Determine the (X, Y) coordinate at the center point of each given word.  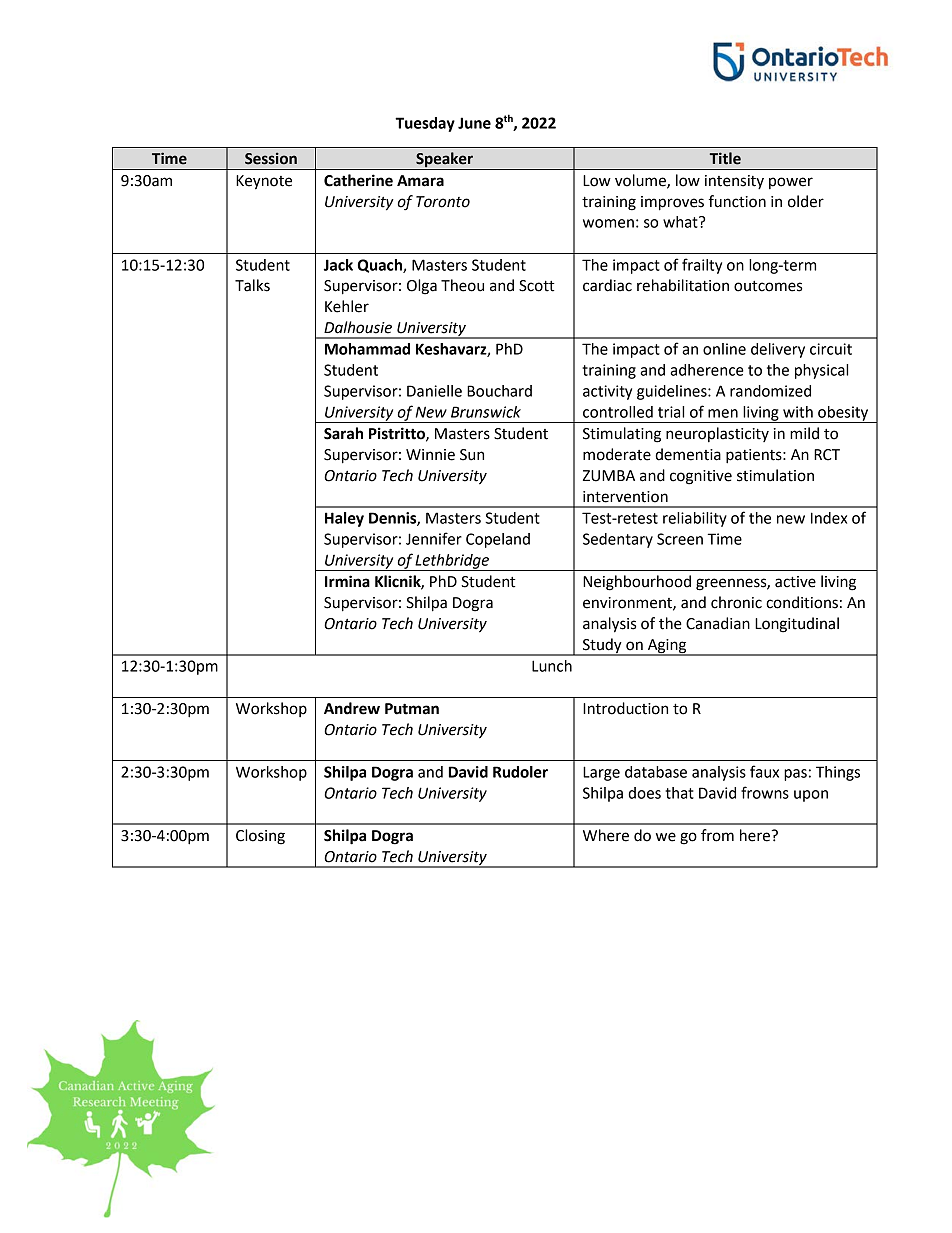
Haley (344, 519)
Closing (260, 837)
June (474, 123)
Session (271, 158)
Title (725, 158)
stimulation (775, 475)
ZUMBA (609, 476)
